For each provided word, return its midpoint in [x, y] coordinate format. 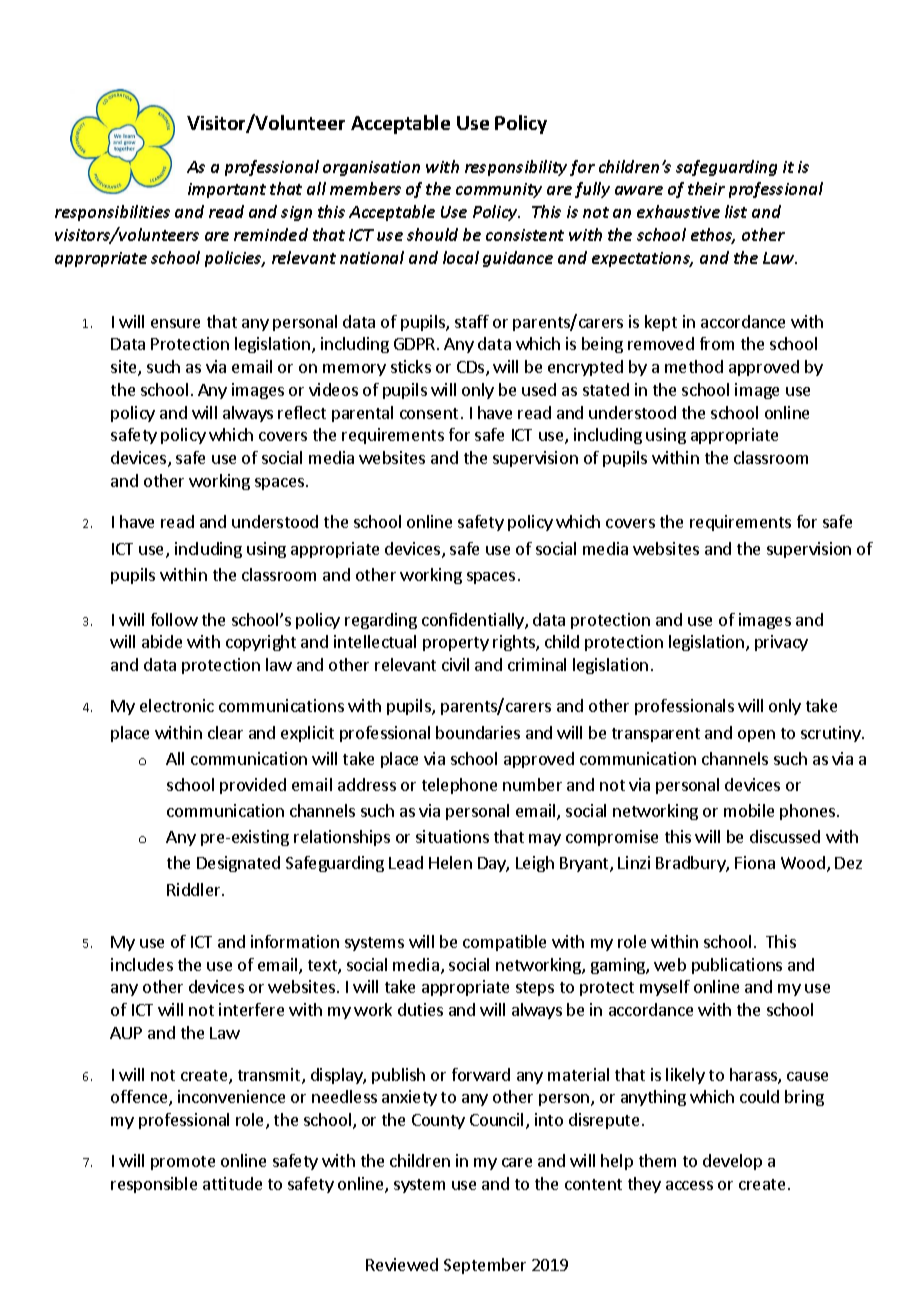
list [736, 211]
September [485, 1266]
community [499, 190]
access [689, 1185]
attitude [232, 1183]
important [227, 190]
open [756, 736]
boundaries [478, 732]
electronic [177, 705]
